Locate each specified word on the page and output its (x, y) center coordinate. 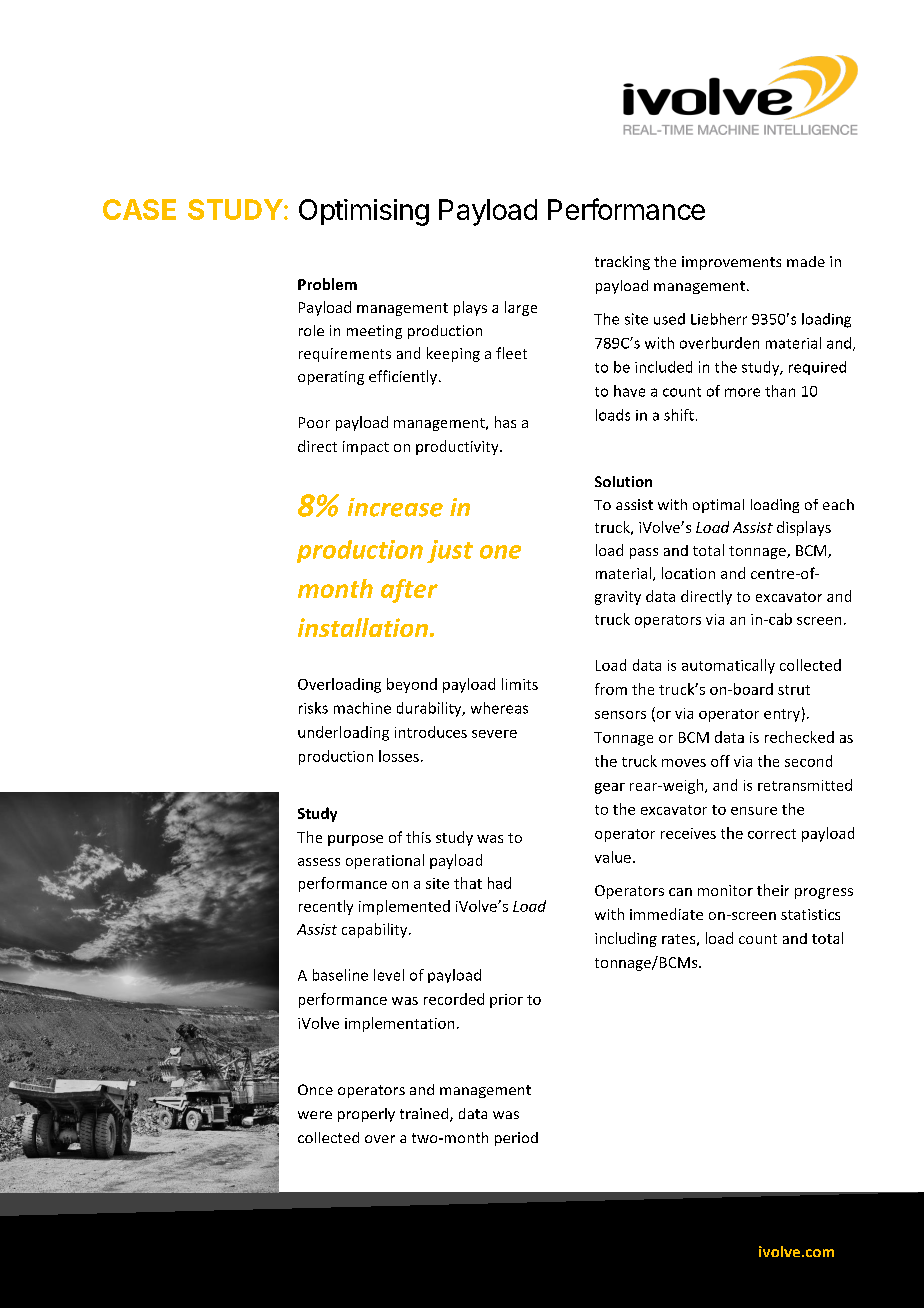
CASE (139, 209)
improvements (731, 263)
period (516, 1139)
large (521, 308)
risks (313, 708)
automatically (728, 666)
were (315, 1115)
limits (520, 684)
